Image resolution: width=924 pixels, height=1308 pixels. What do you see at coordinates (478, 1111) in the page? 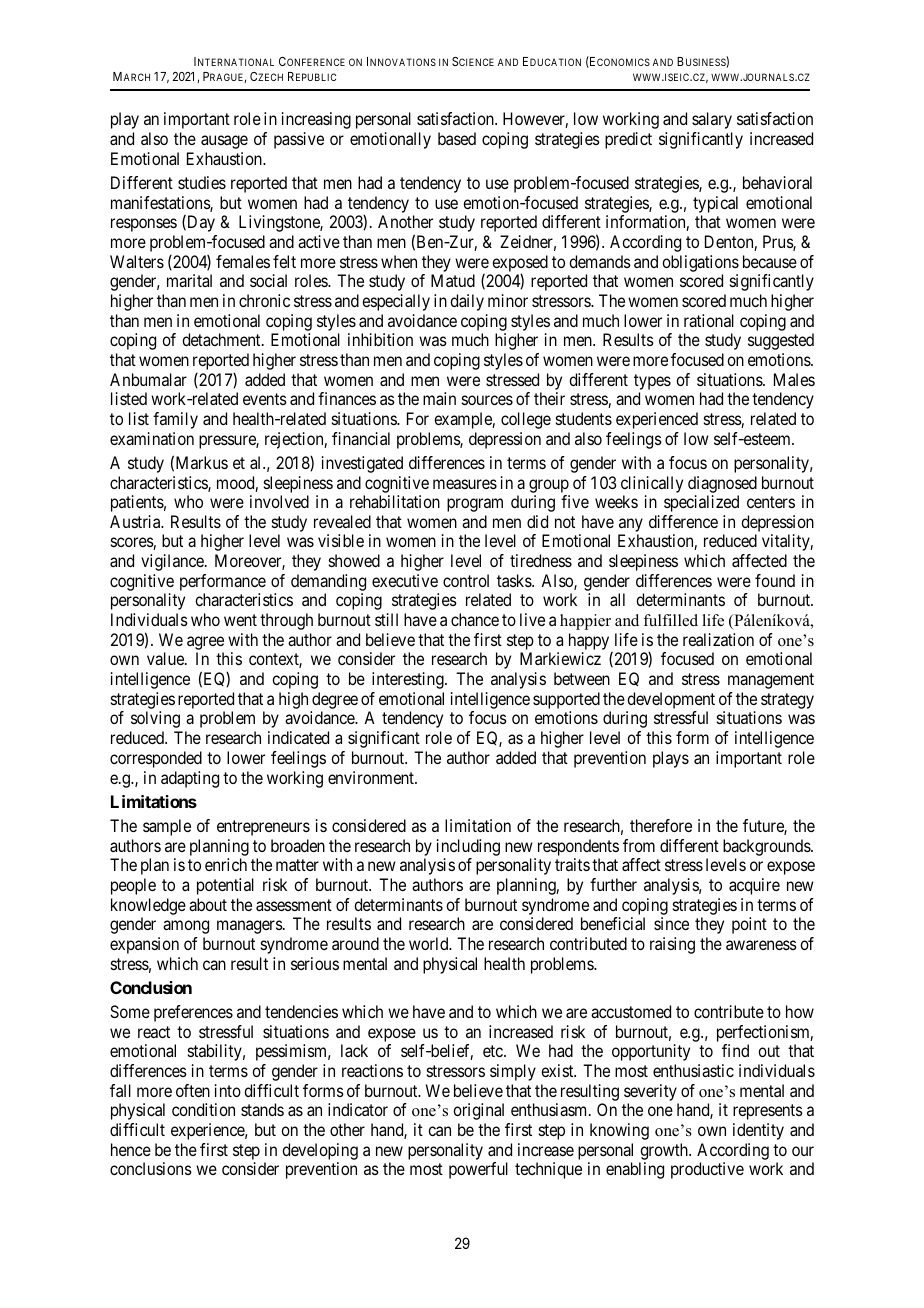
I see `original` at bounding box center [478, 1111].
